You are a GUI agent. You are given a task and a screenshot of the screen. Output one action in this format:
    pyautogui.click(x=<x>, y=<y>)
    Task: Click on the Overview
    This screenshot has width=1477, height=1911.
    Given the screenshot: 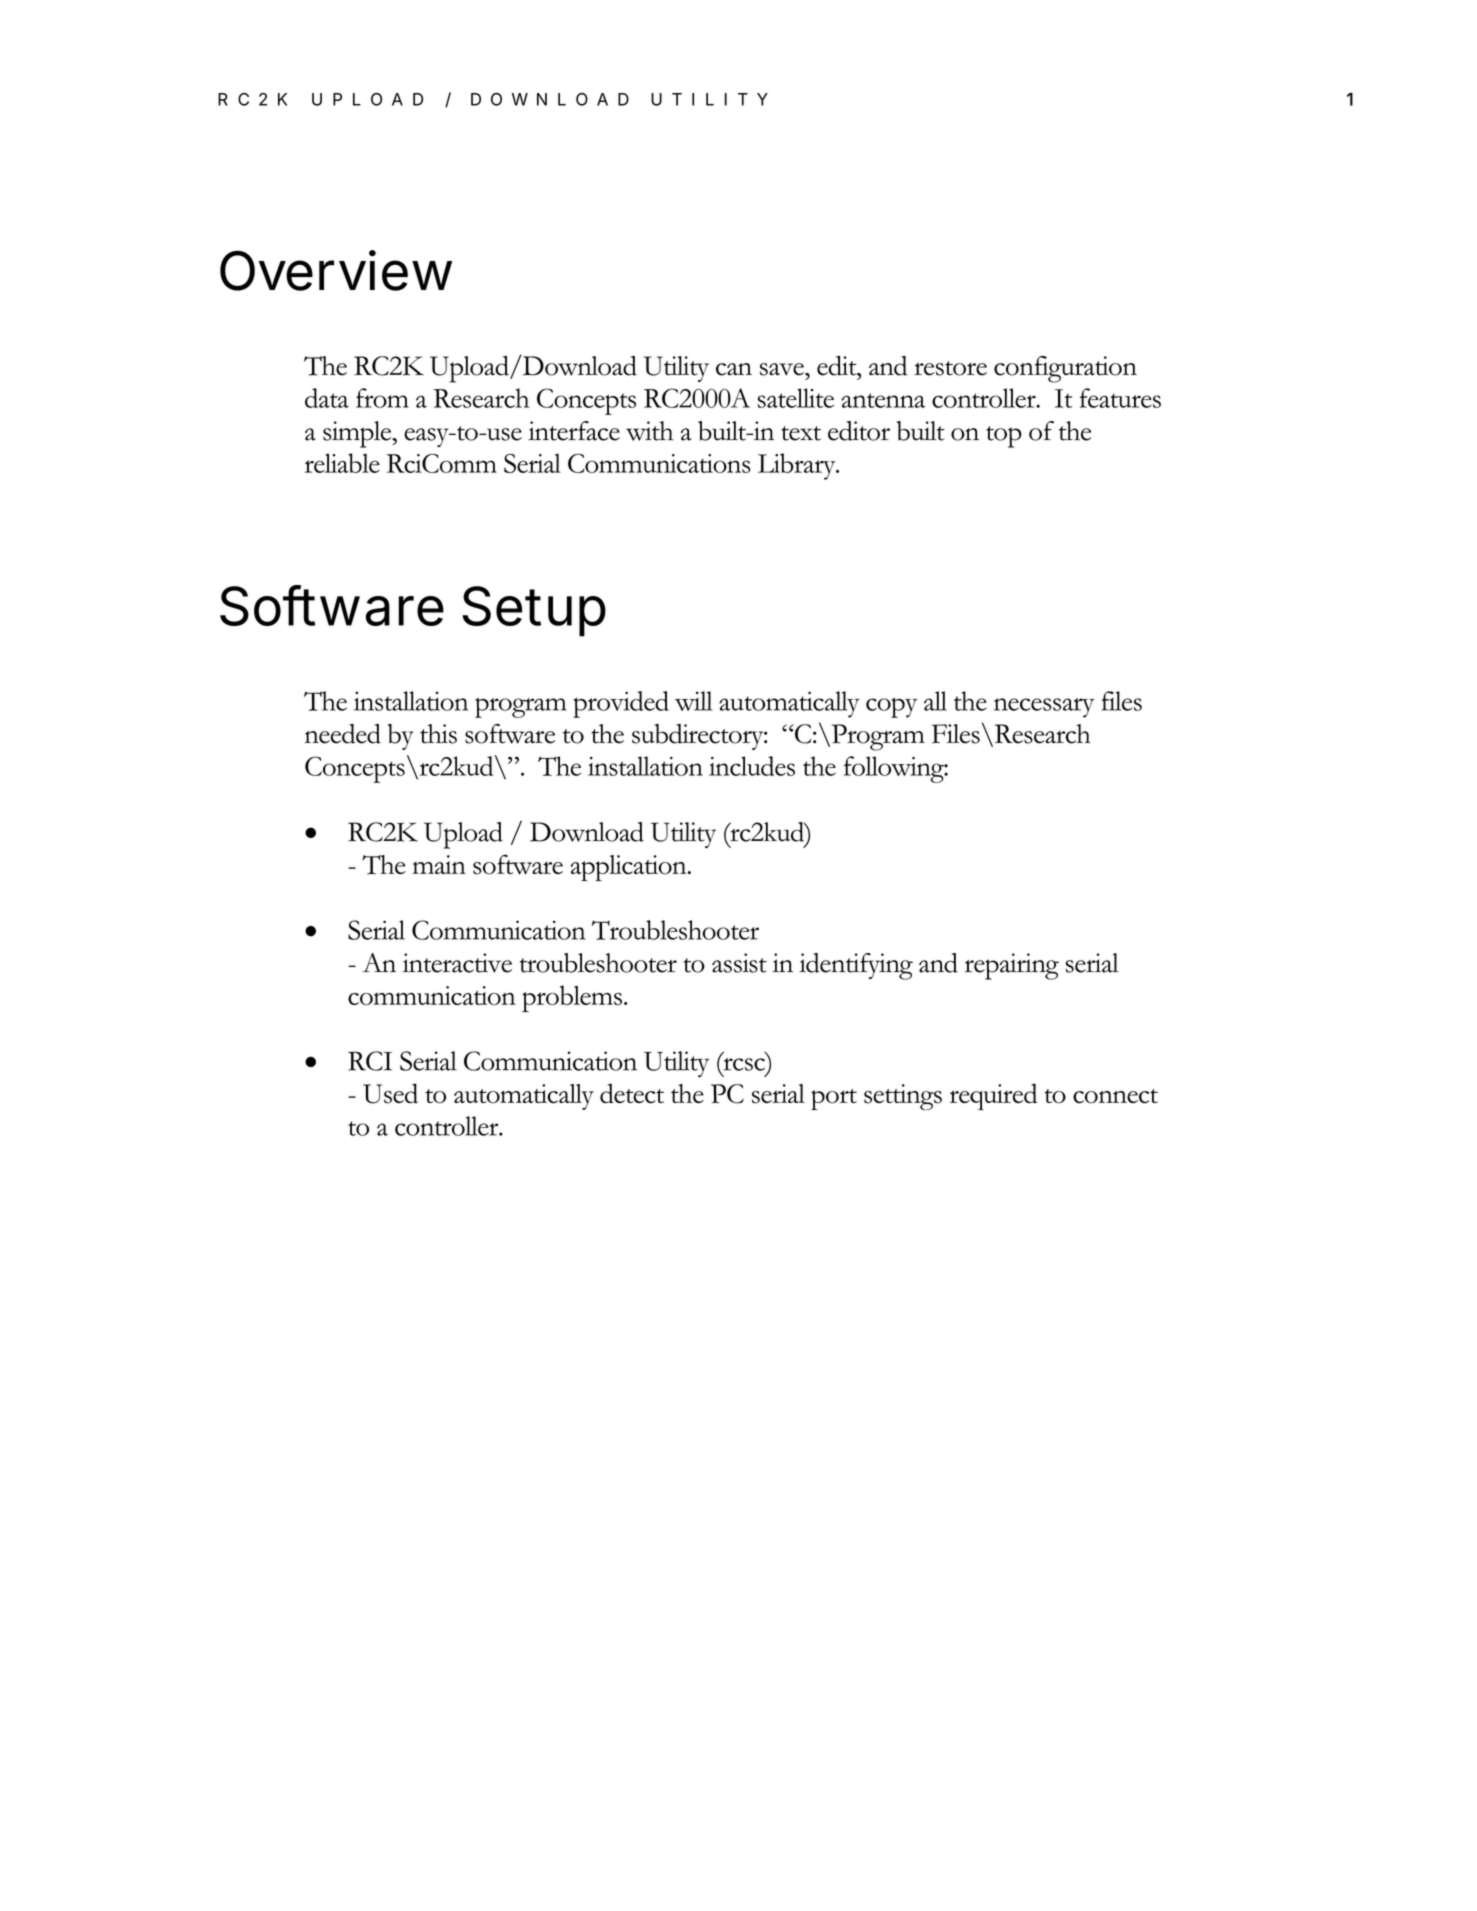 What is the action you would take?
    pyautogui.click(x=336, y=270)
